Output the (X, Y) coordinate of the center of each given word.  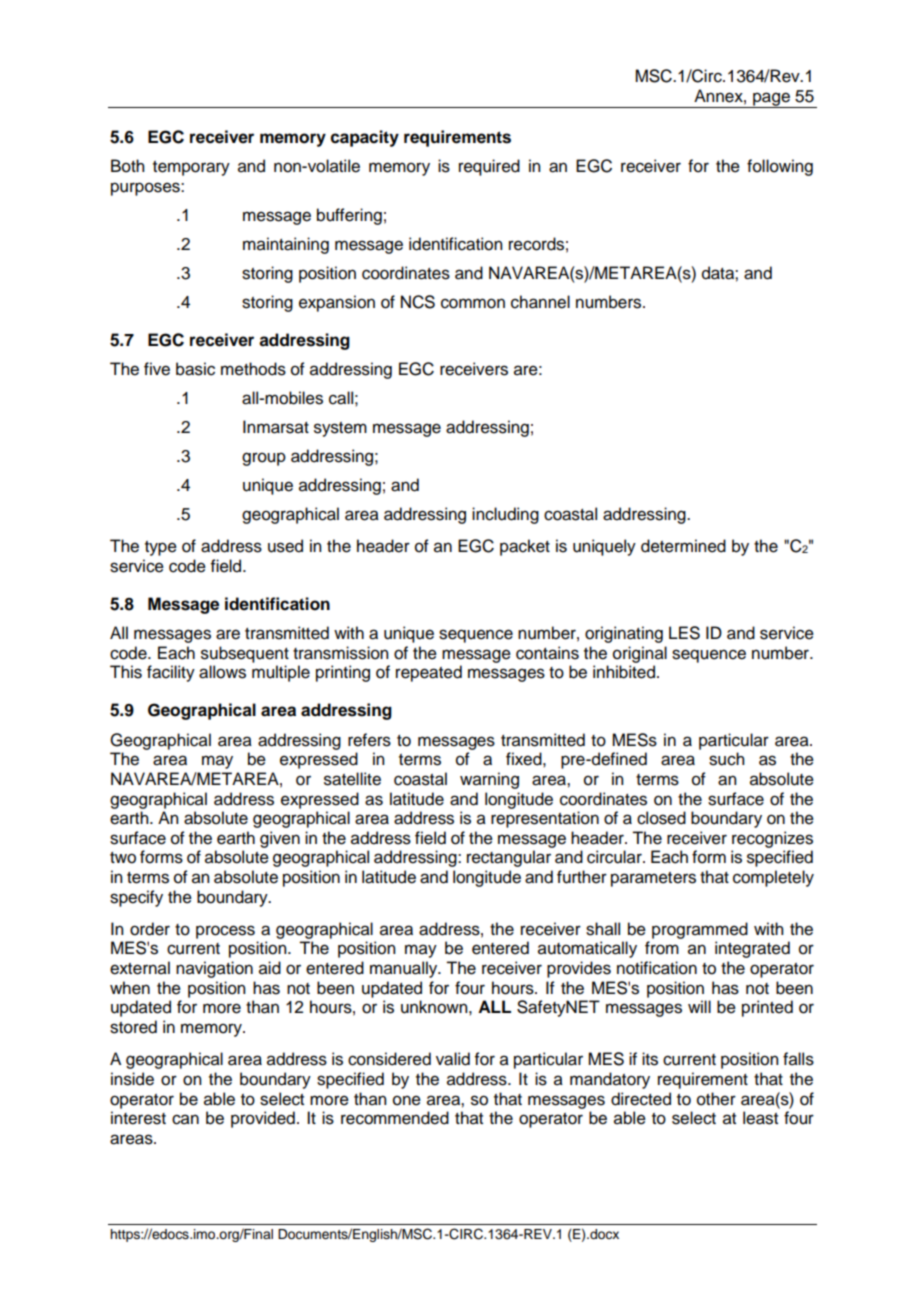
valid (453, 1059)
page (771, 100)
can (185, 1119)
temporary (191, 168)
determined (683, 546)
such (726, 759)
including (505, 515)
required (489, 167)
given (280, 839)
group (264, 459)
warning (489, 780)
